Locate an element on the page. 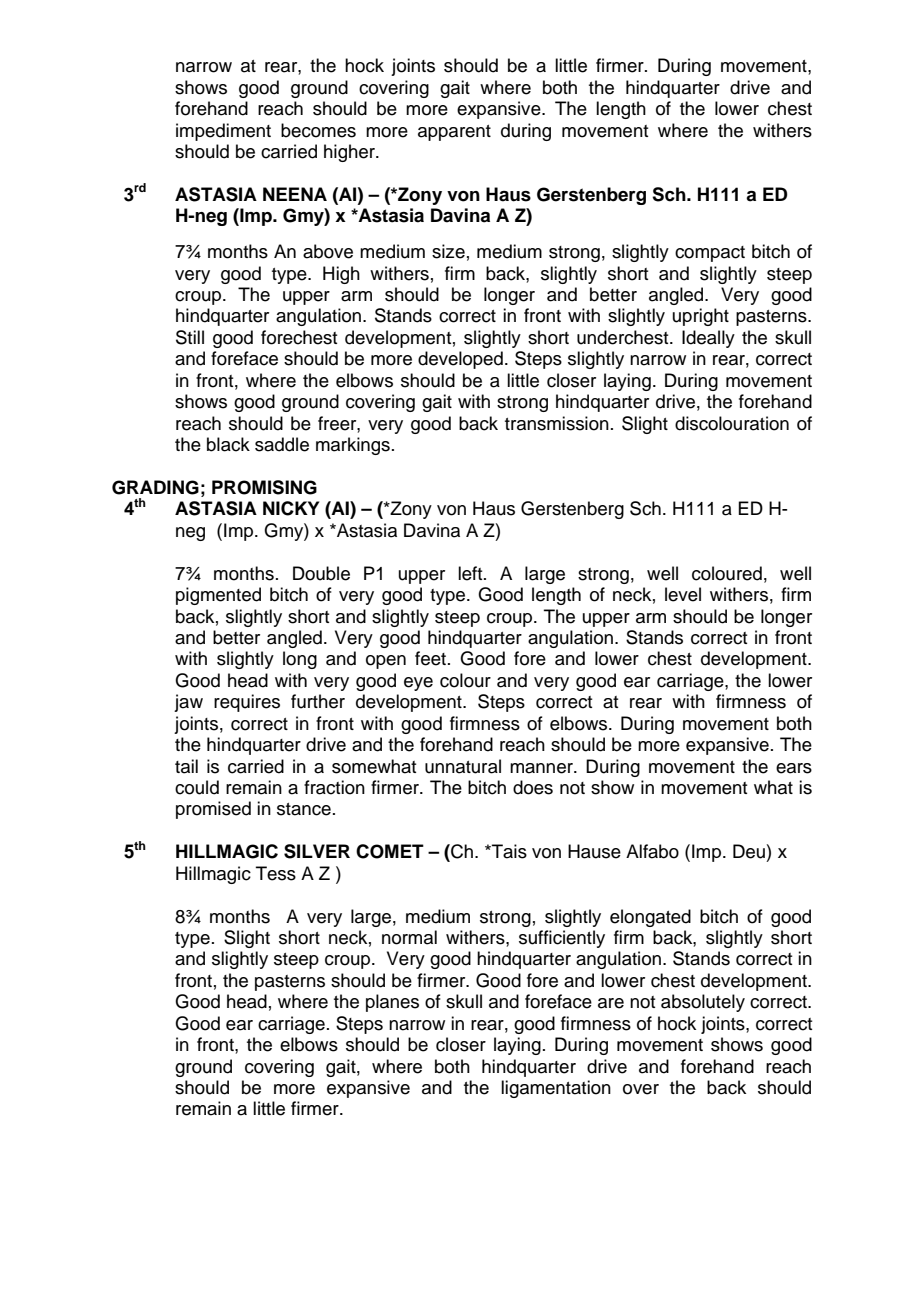 The height and width of the image is (1308, 924). eye is located at coordinates (418, 684).
